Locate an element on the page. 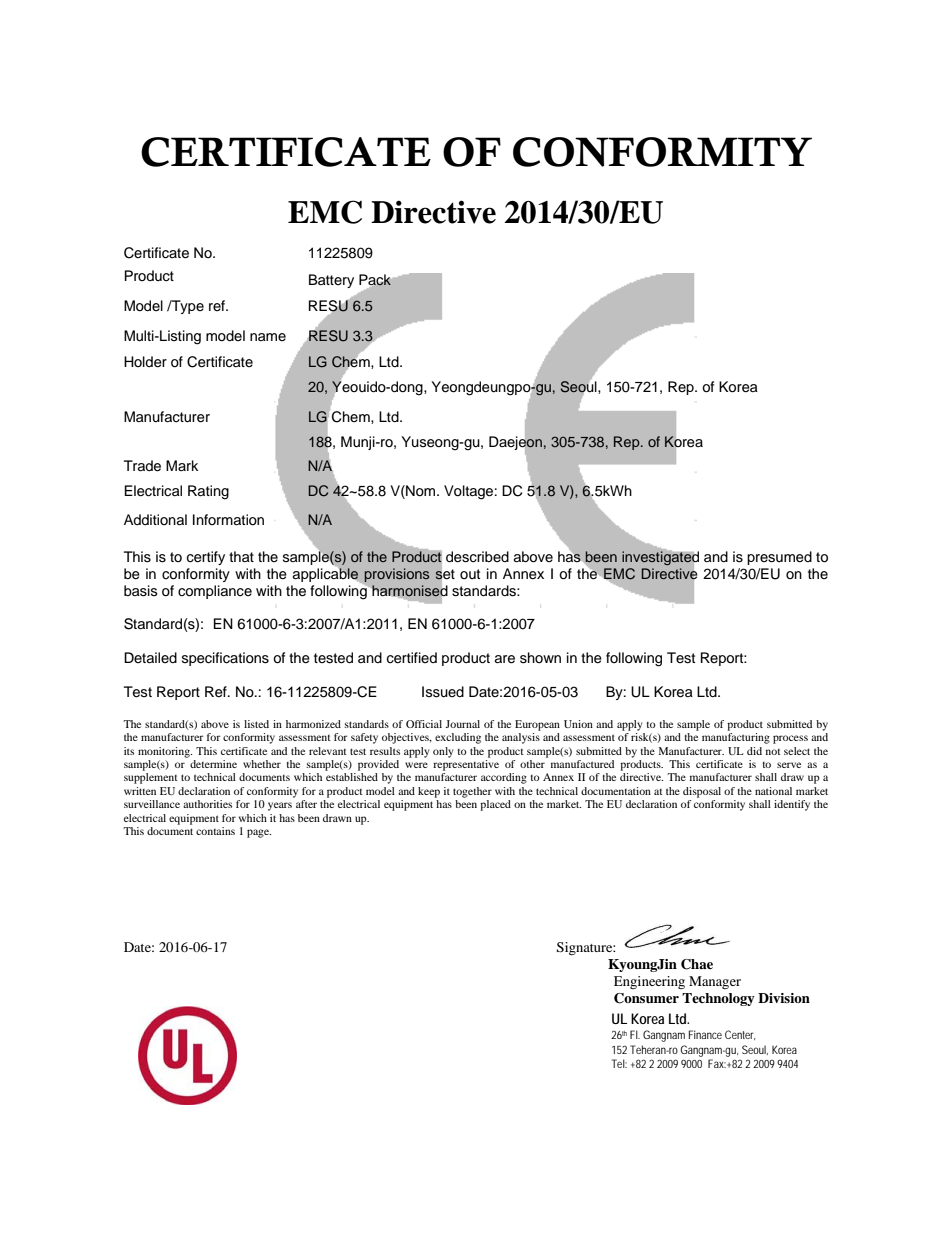  described is located at coordinates (477, 557).
